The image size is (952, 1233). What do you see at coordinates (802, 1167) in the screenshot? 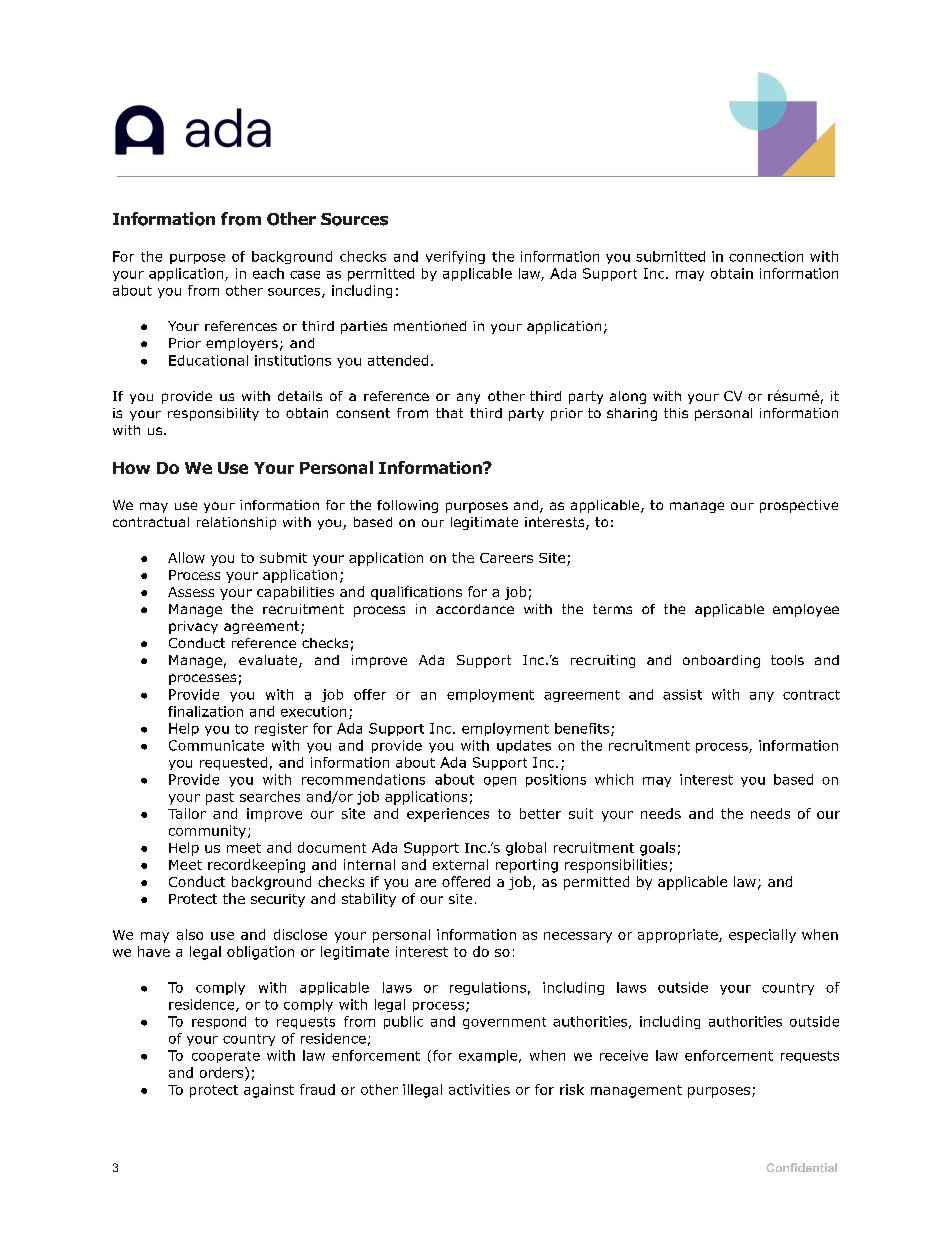
I see `Confidential` at bounding box center [802, 1167].
